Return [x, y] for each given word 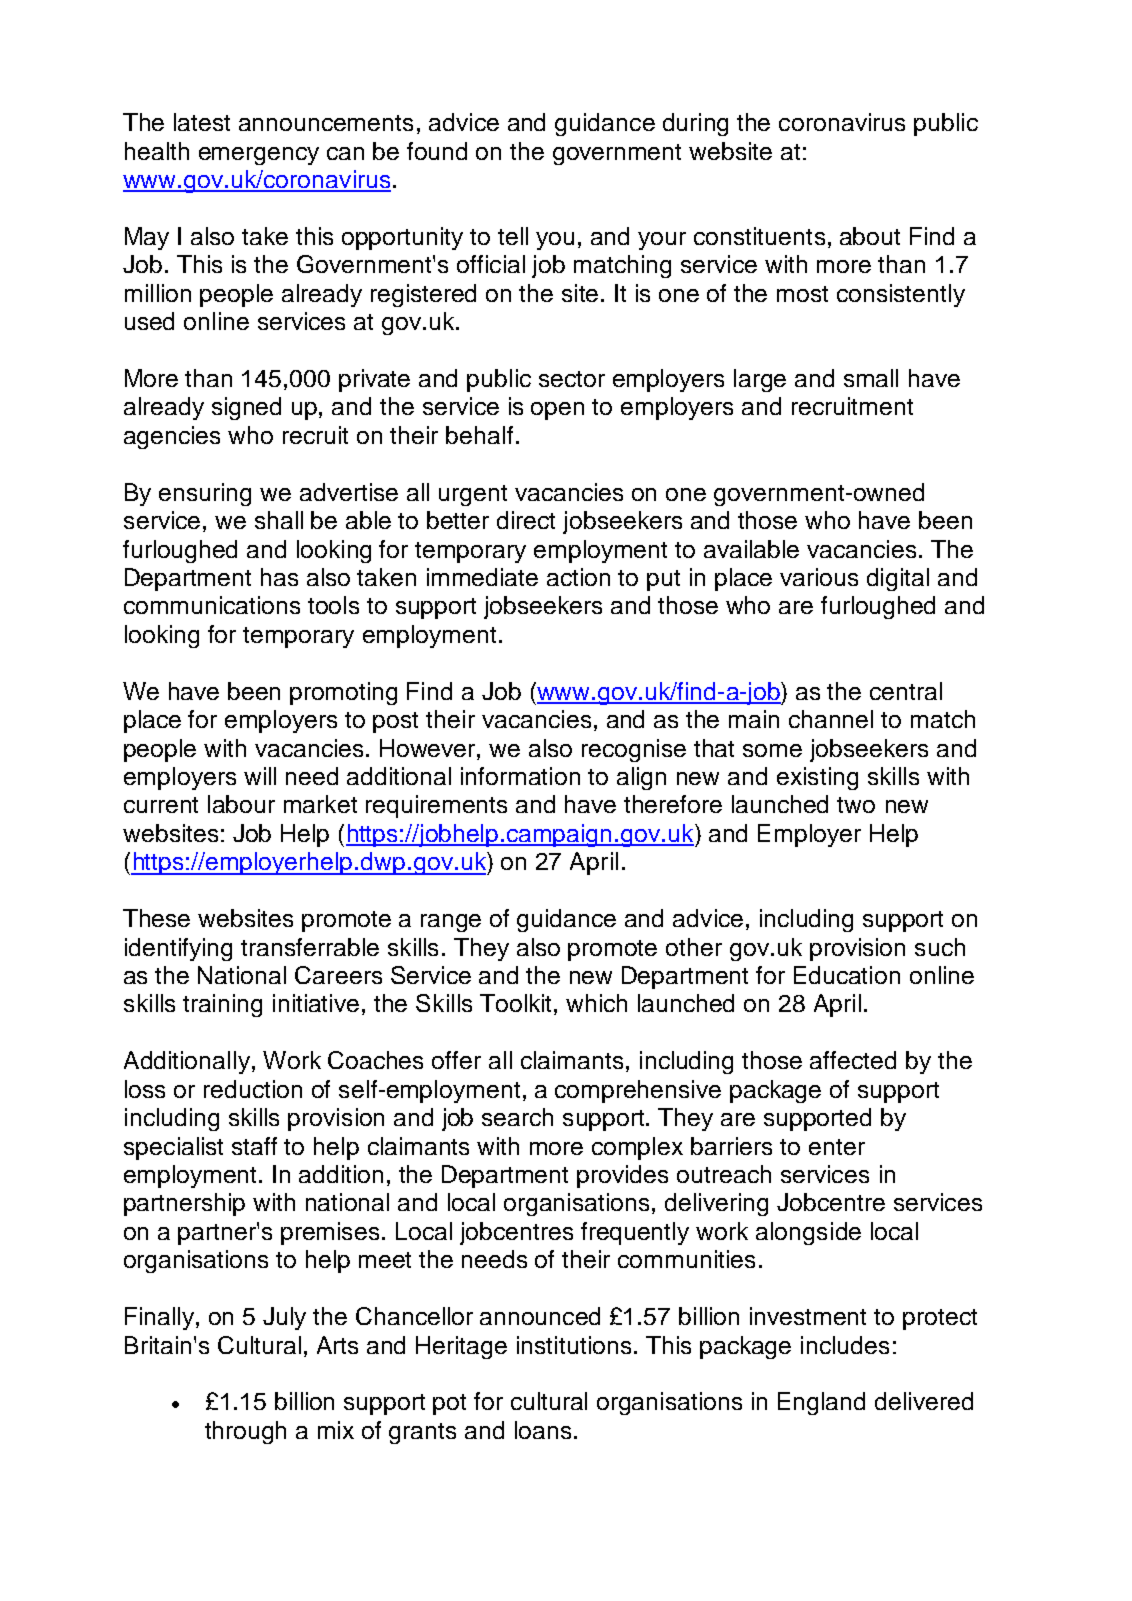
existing [817, 778]
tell [513, 236]
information [520, 776]
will [260, 776]
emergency [259, 156]
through [245, 1432]
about [870, 236]
